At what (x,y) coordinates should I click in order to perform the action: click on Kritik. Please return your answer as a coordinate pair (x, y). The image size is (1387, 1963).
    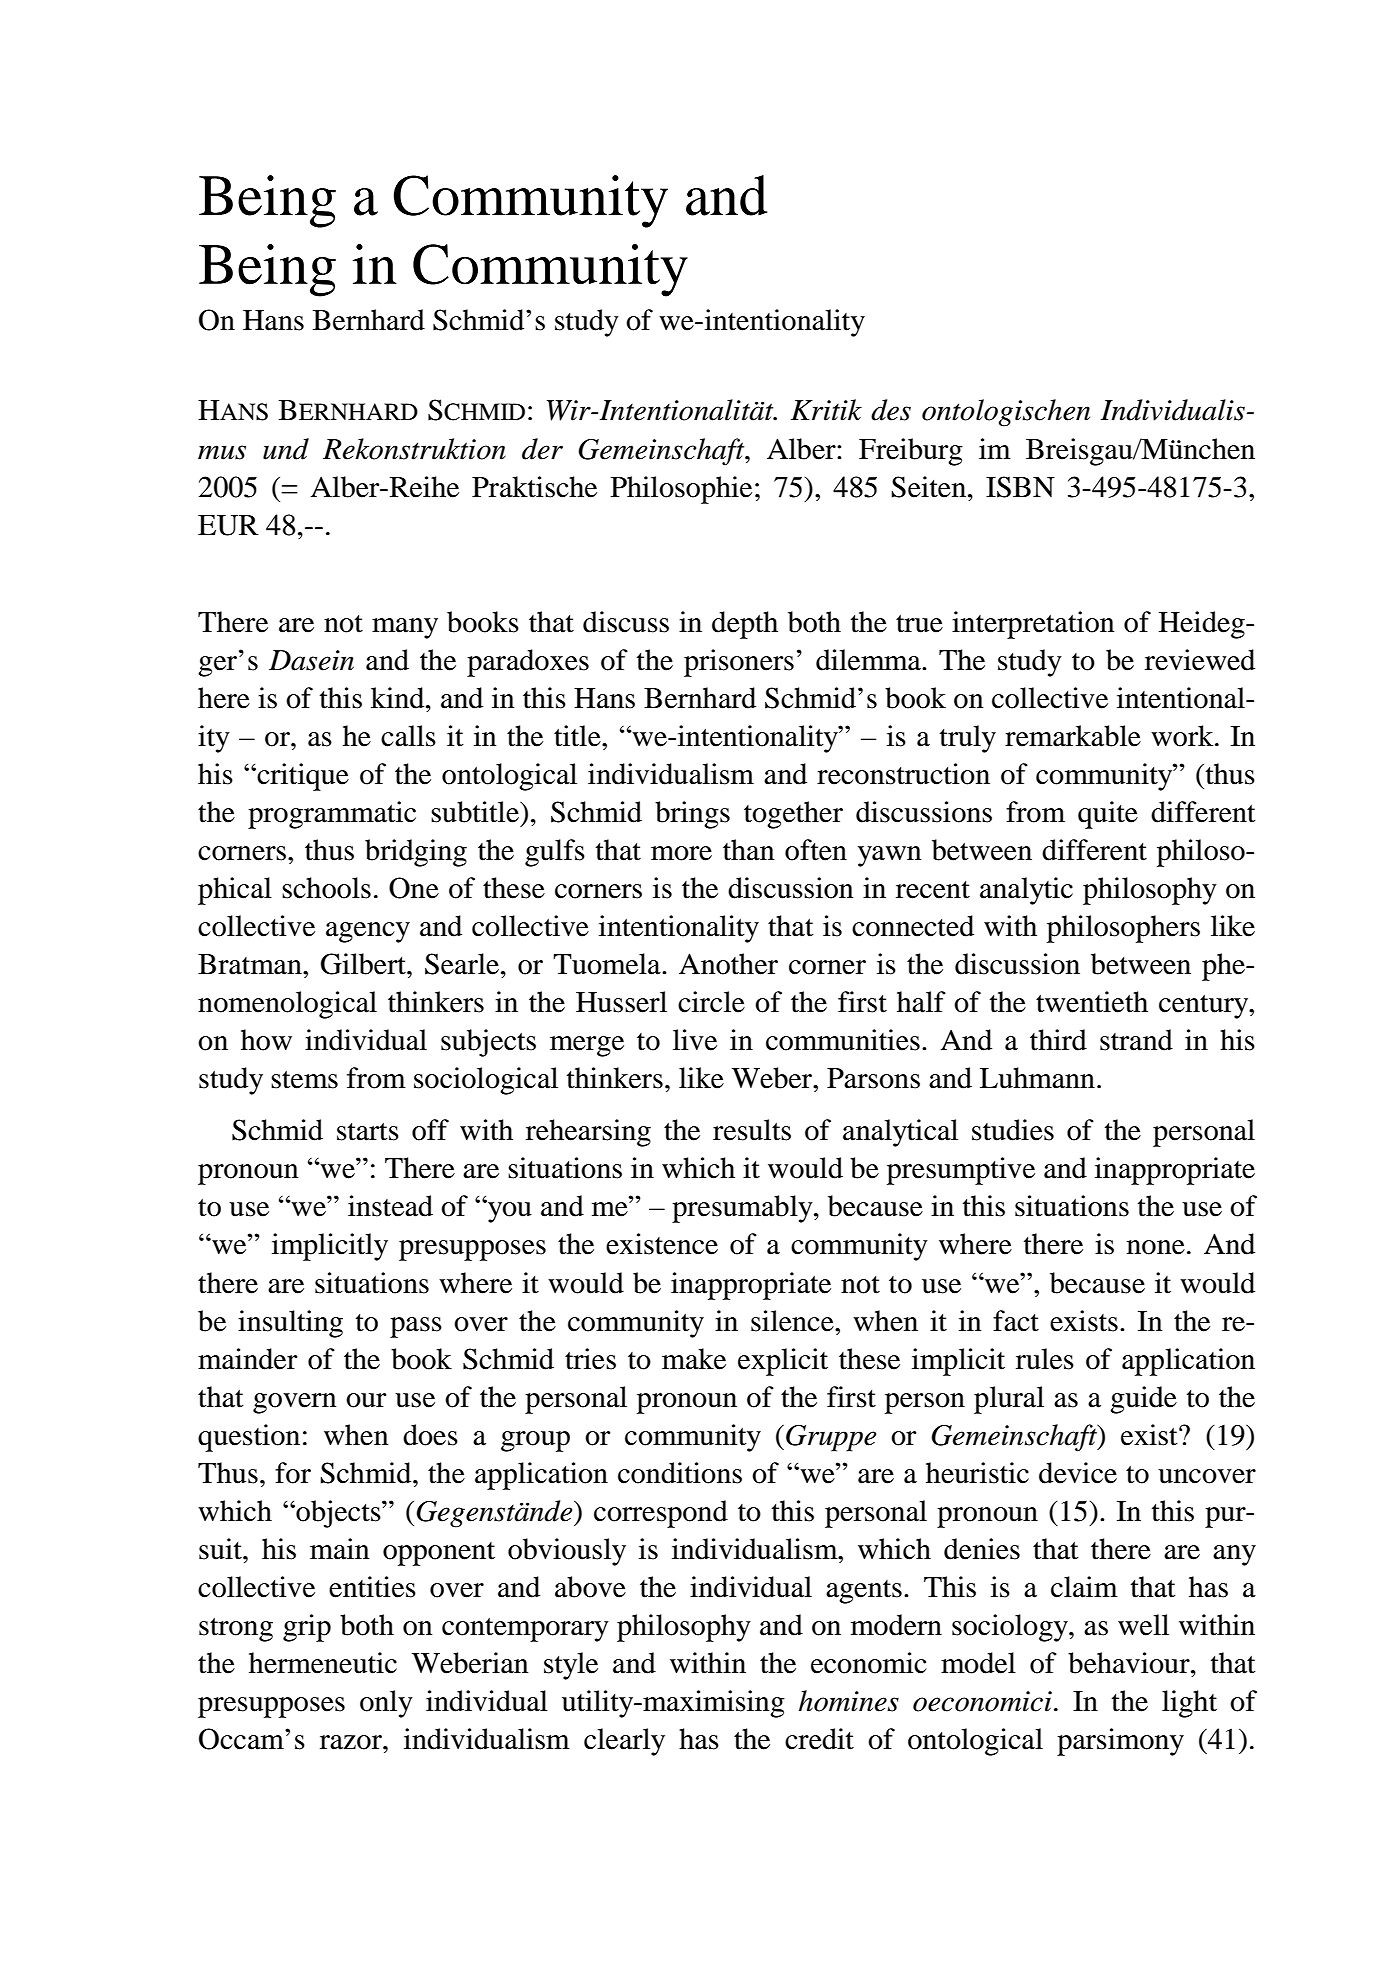
    Looking at the image, I should click on (826, 410).
